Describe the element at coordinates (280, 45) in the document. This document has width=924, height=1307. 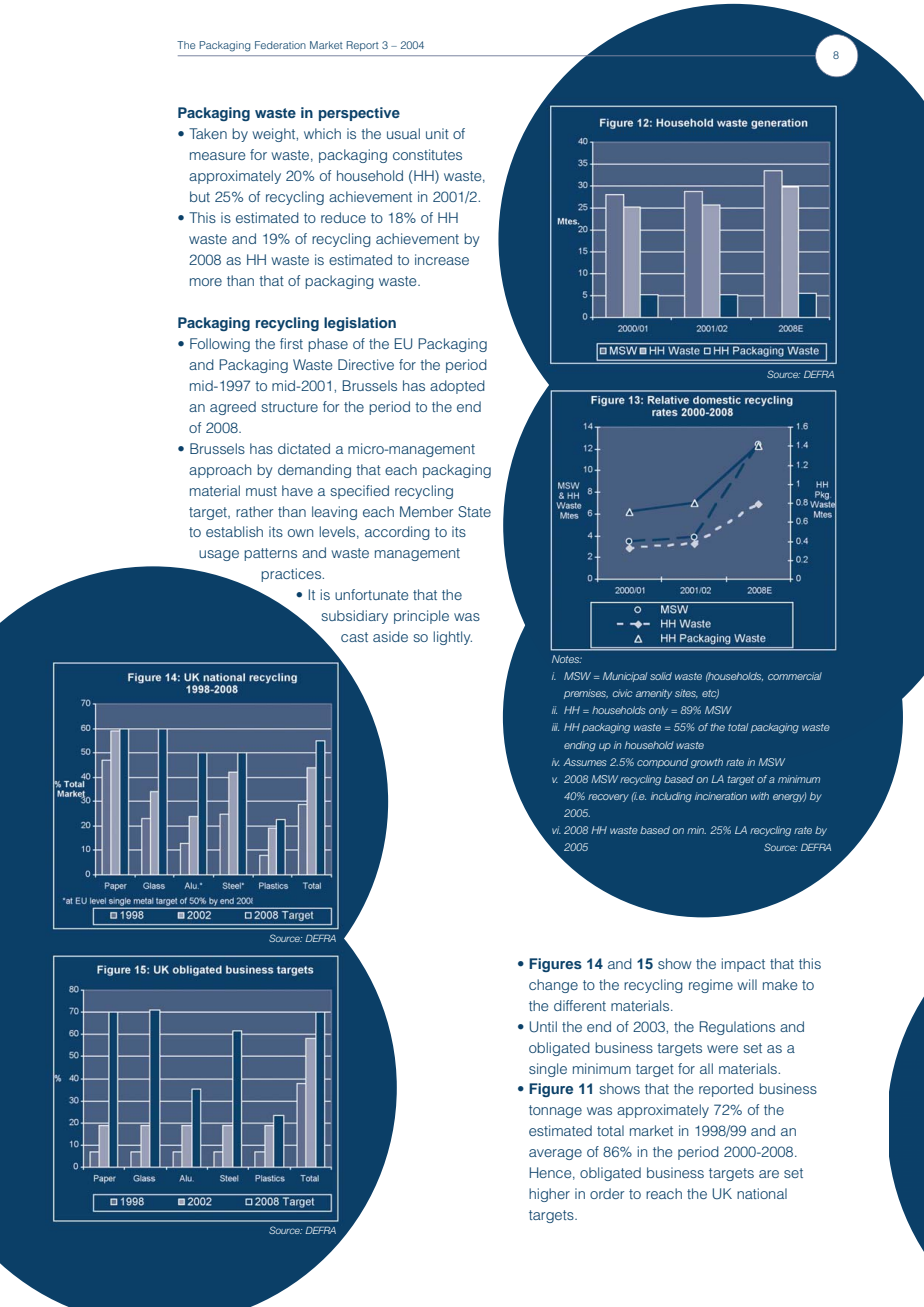
I see `Federation` at that location.
